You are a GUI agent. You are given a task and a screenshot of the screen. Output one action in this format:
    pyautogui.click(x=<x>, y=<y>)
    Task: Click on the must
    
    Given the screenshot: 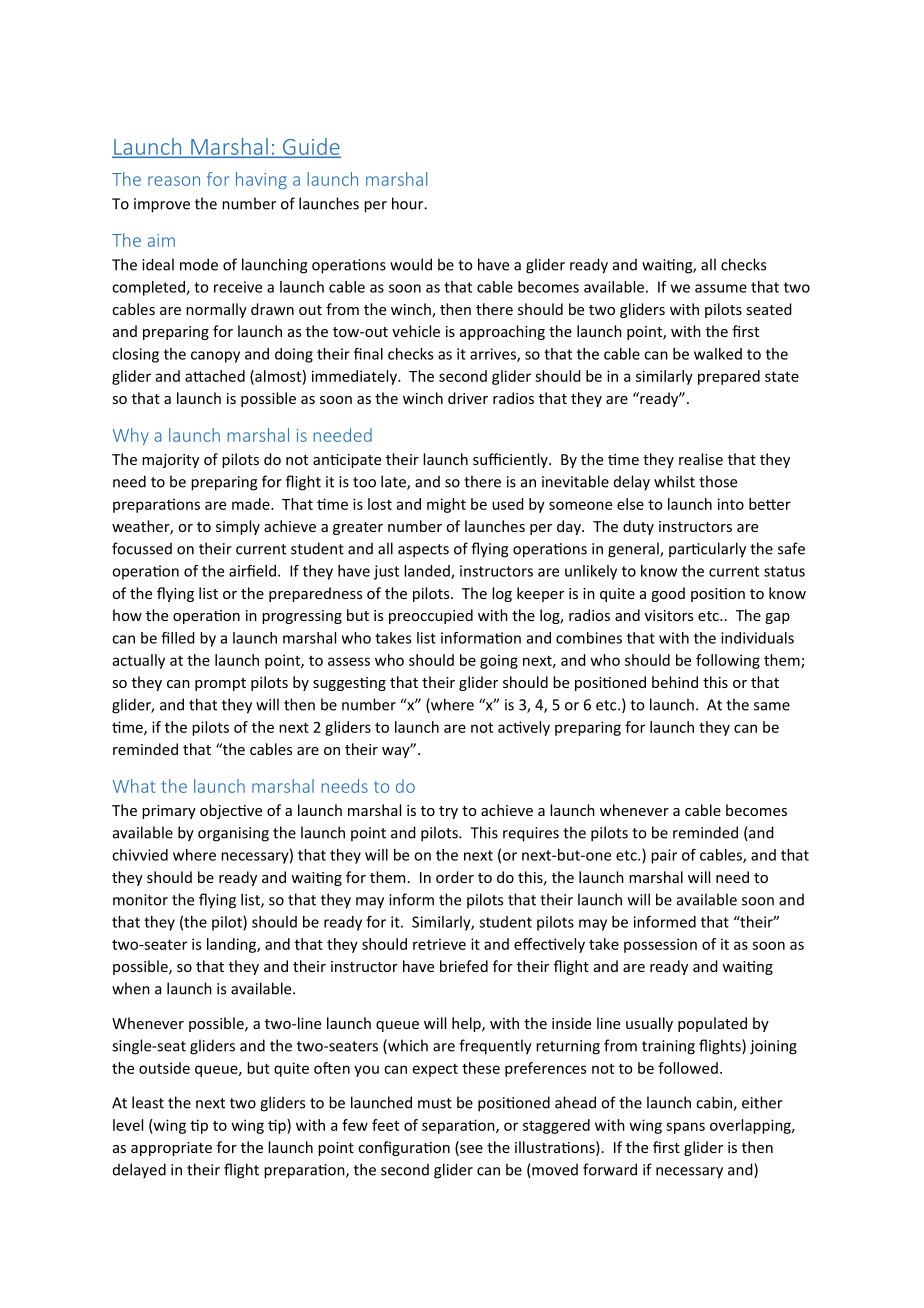 What is the action you would take?
    pyautogui.click(x=435, y=1103)
